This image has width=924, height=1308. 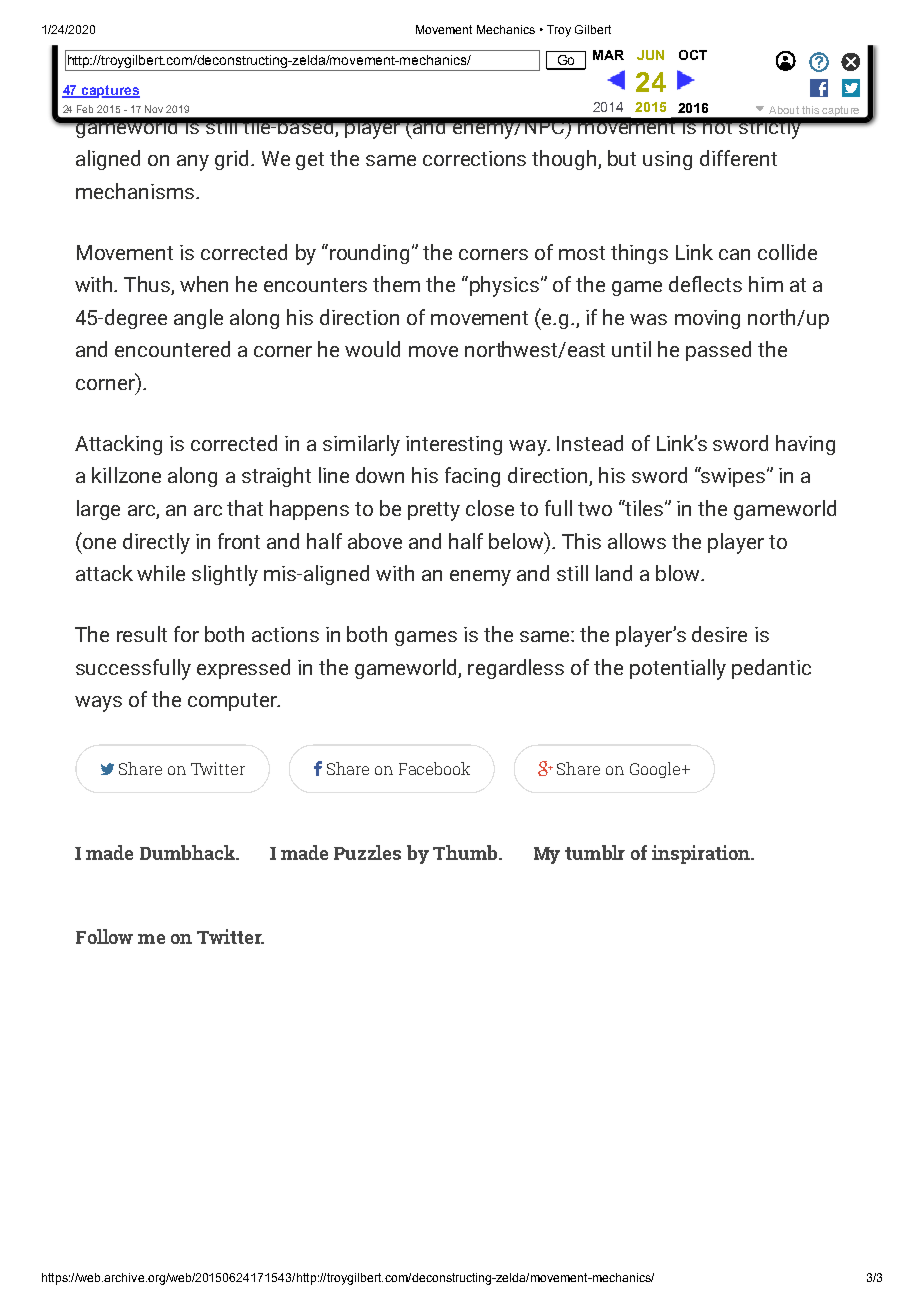 What do you see at coordinates (372, 349) in the image?
I see `would` at bounding box center [372, 349].
